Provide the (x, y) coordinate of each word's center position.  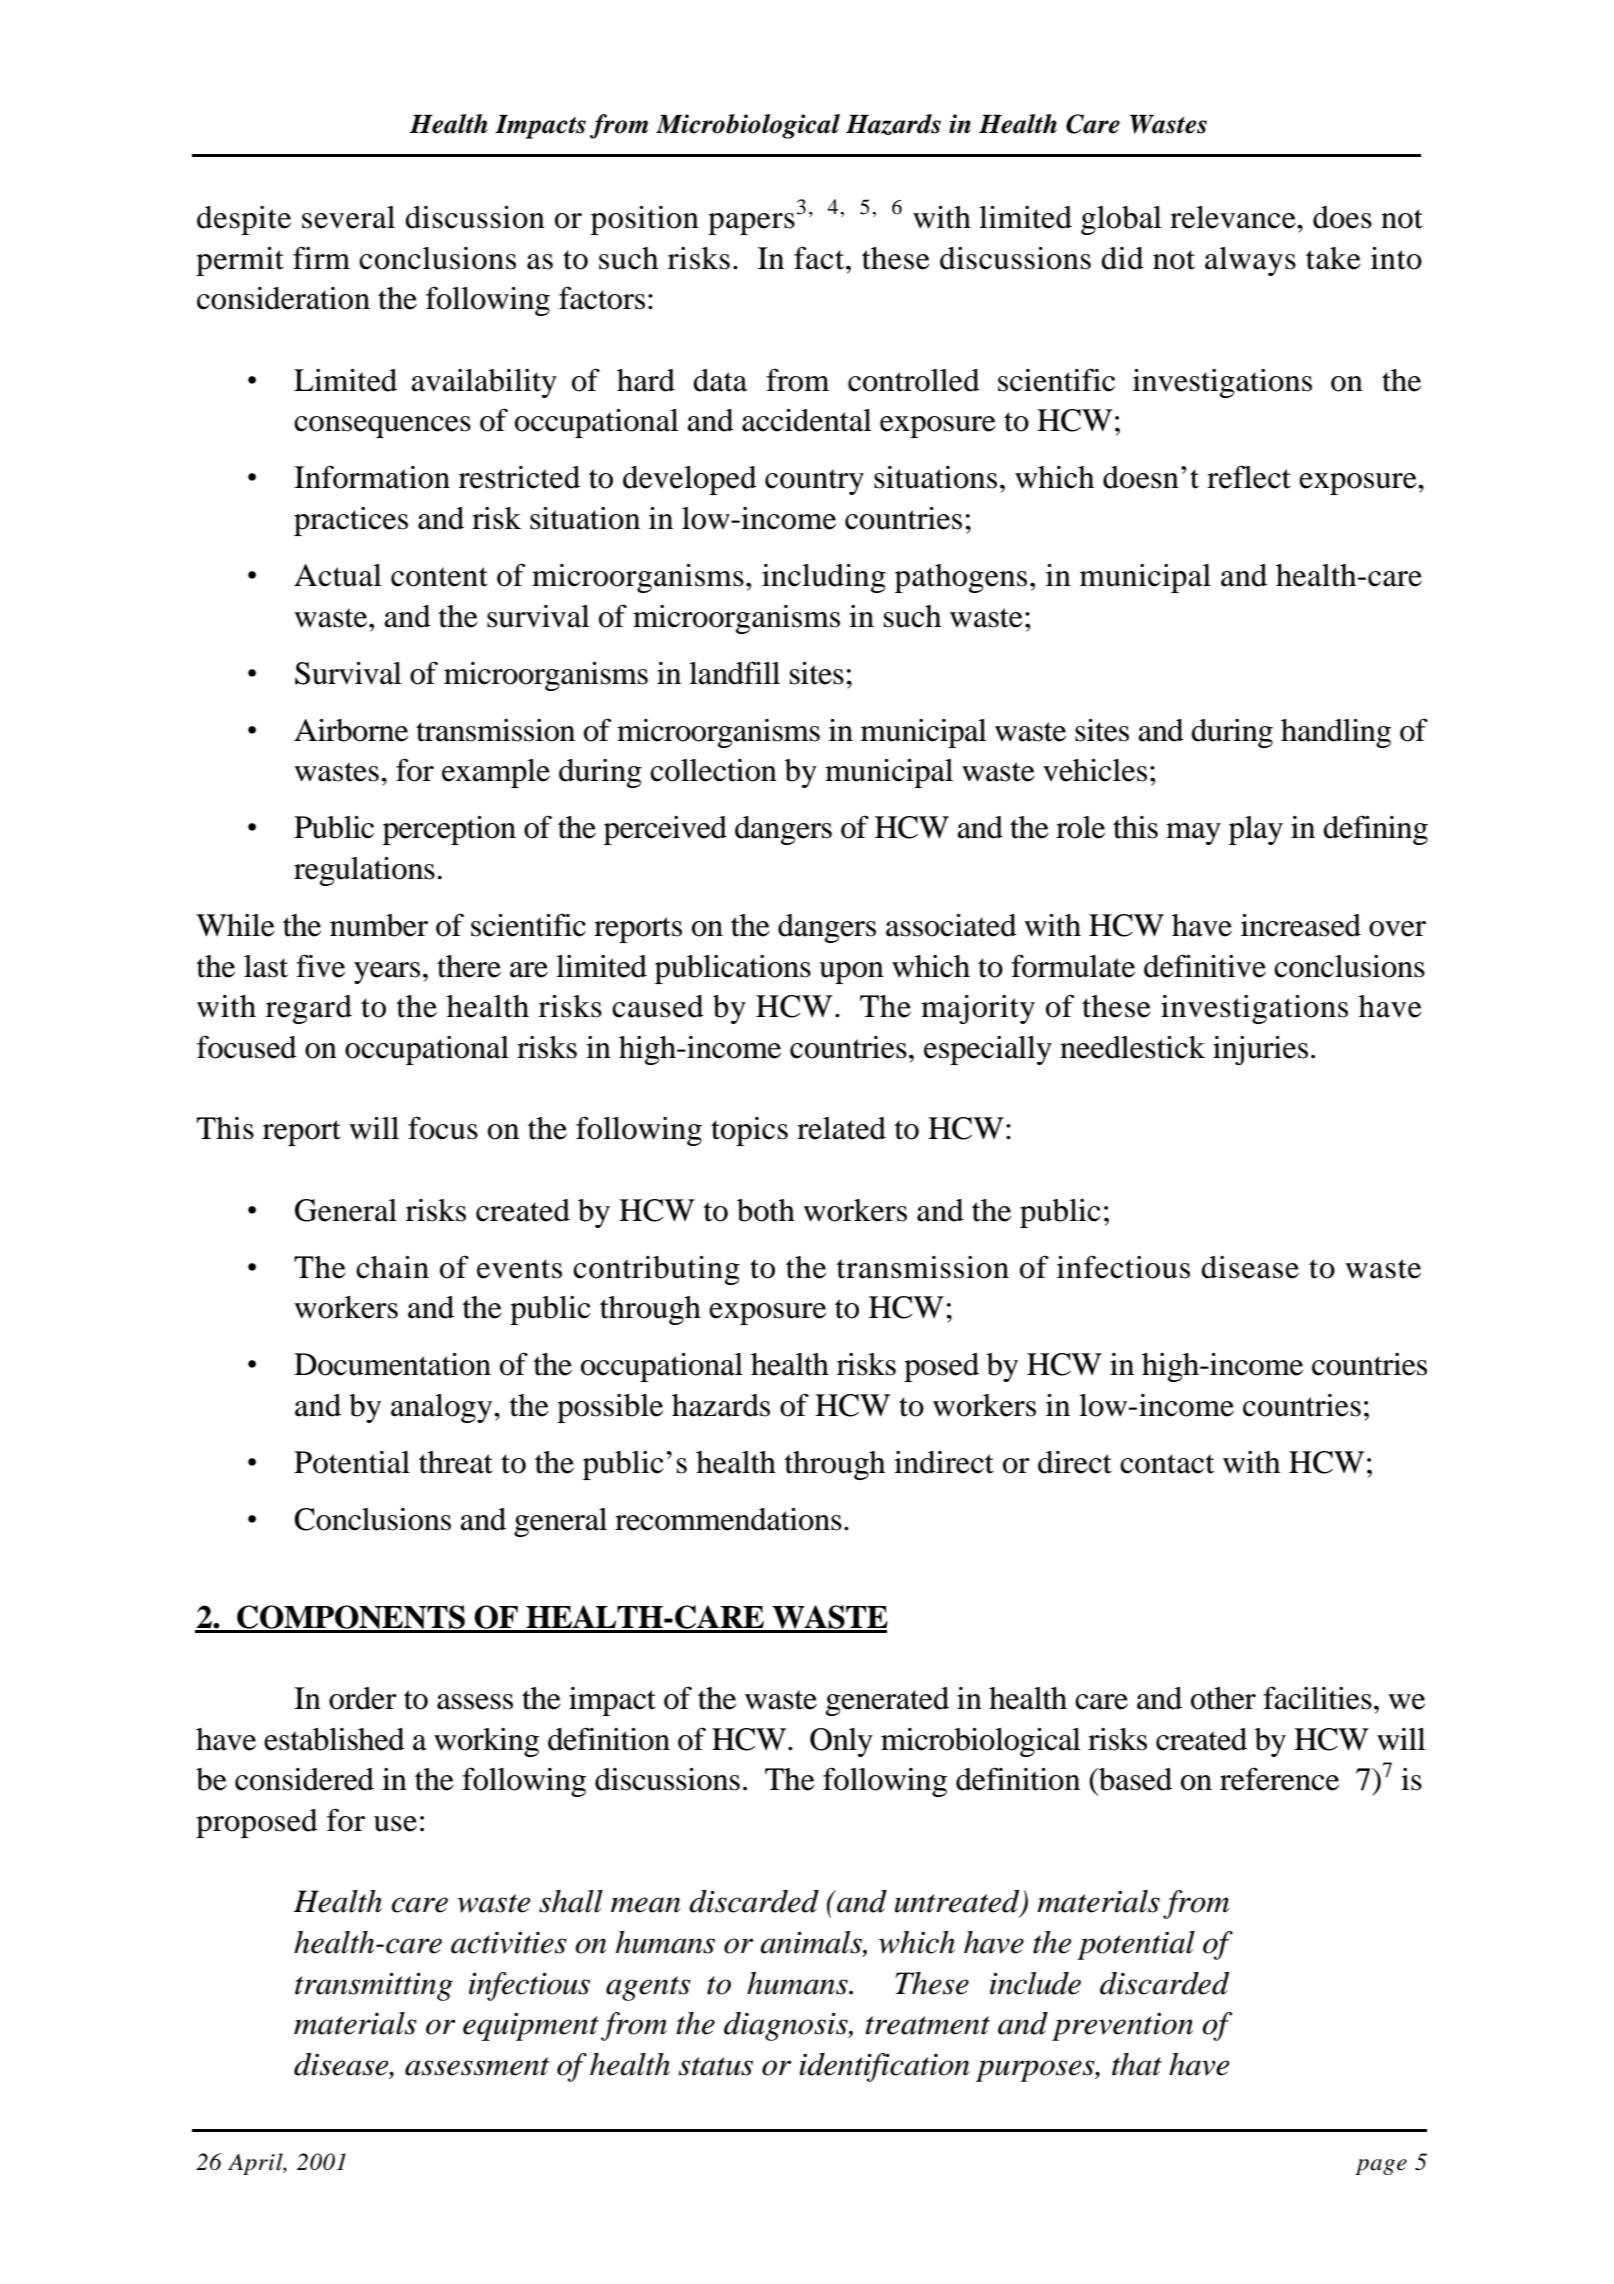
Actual (338, 575)
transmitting (374, 1986)
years (387, 973)
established (334, 1739)
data (720, 380)
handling (1336, 733)
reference (1279, 1779)
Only (841, 1742)
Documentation (392, 1364)
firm (321, 257)
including (824, 578)
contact (1167, 1464)
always (1250, 261)
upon (851, 973)
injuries (1260, 1050)
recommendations (728, 1519)
